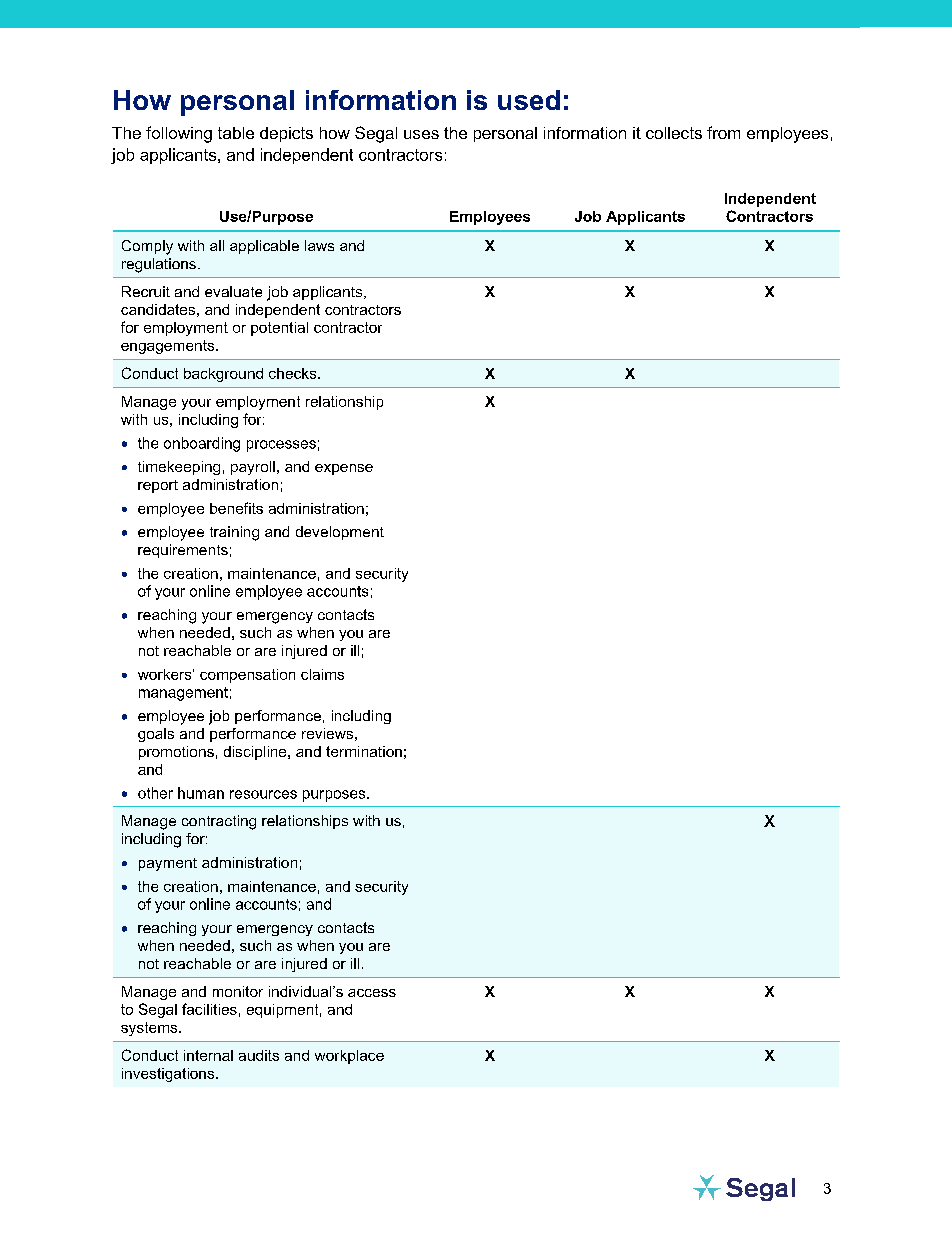  Describe the element at coordinates (202, 444) in the screenshot. I see `onboarding` at that location.
